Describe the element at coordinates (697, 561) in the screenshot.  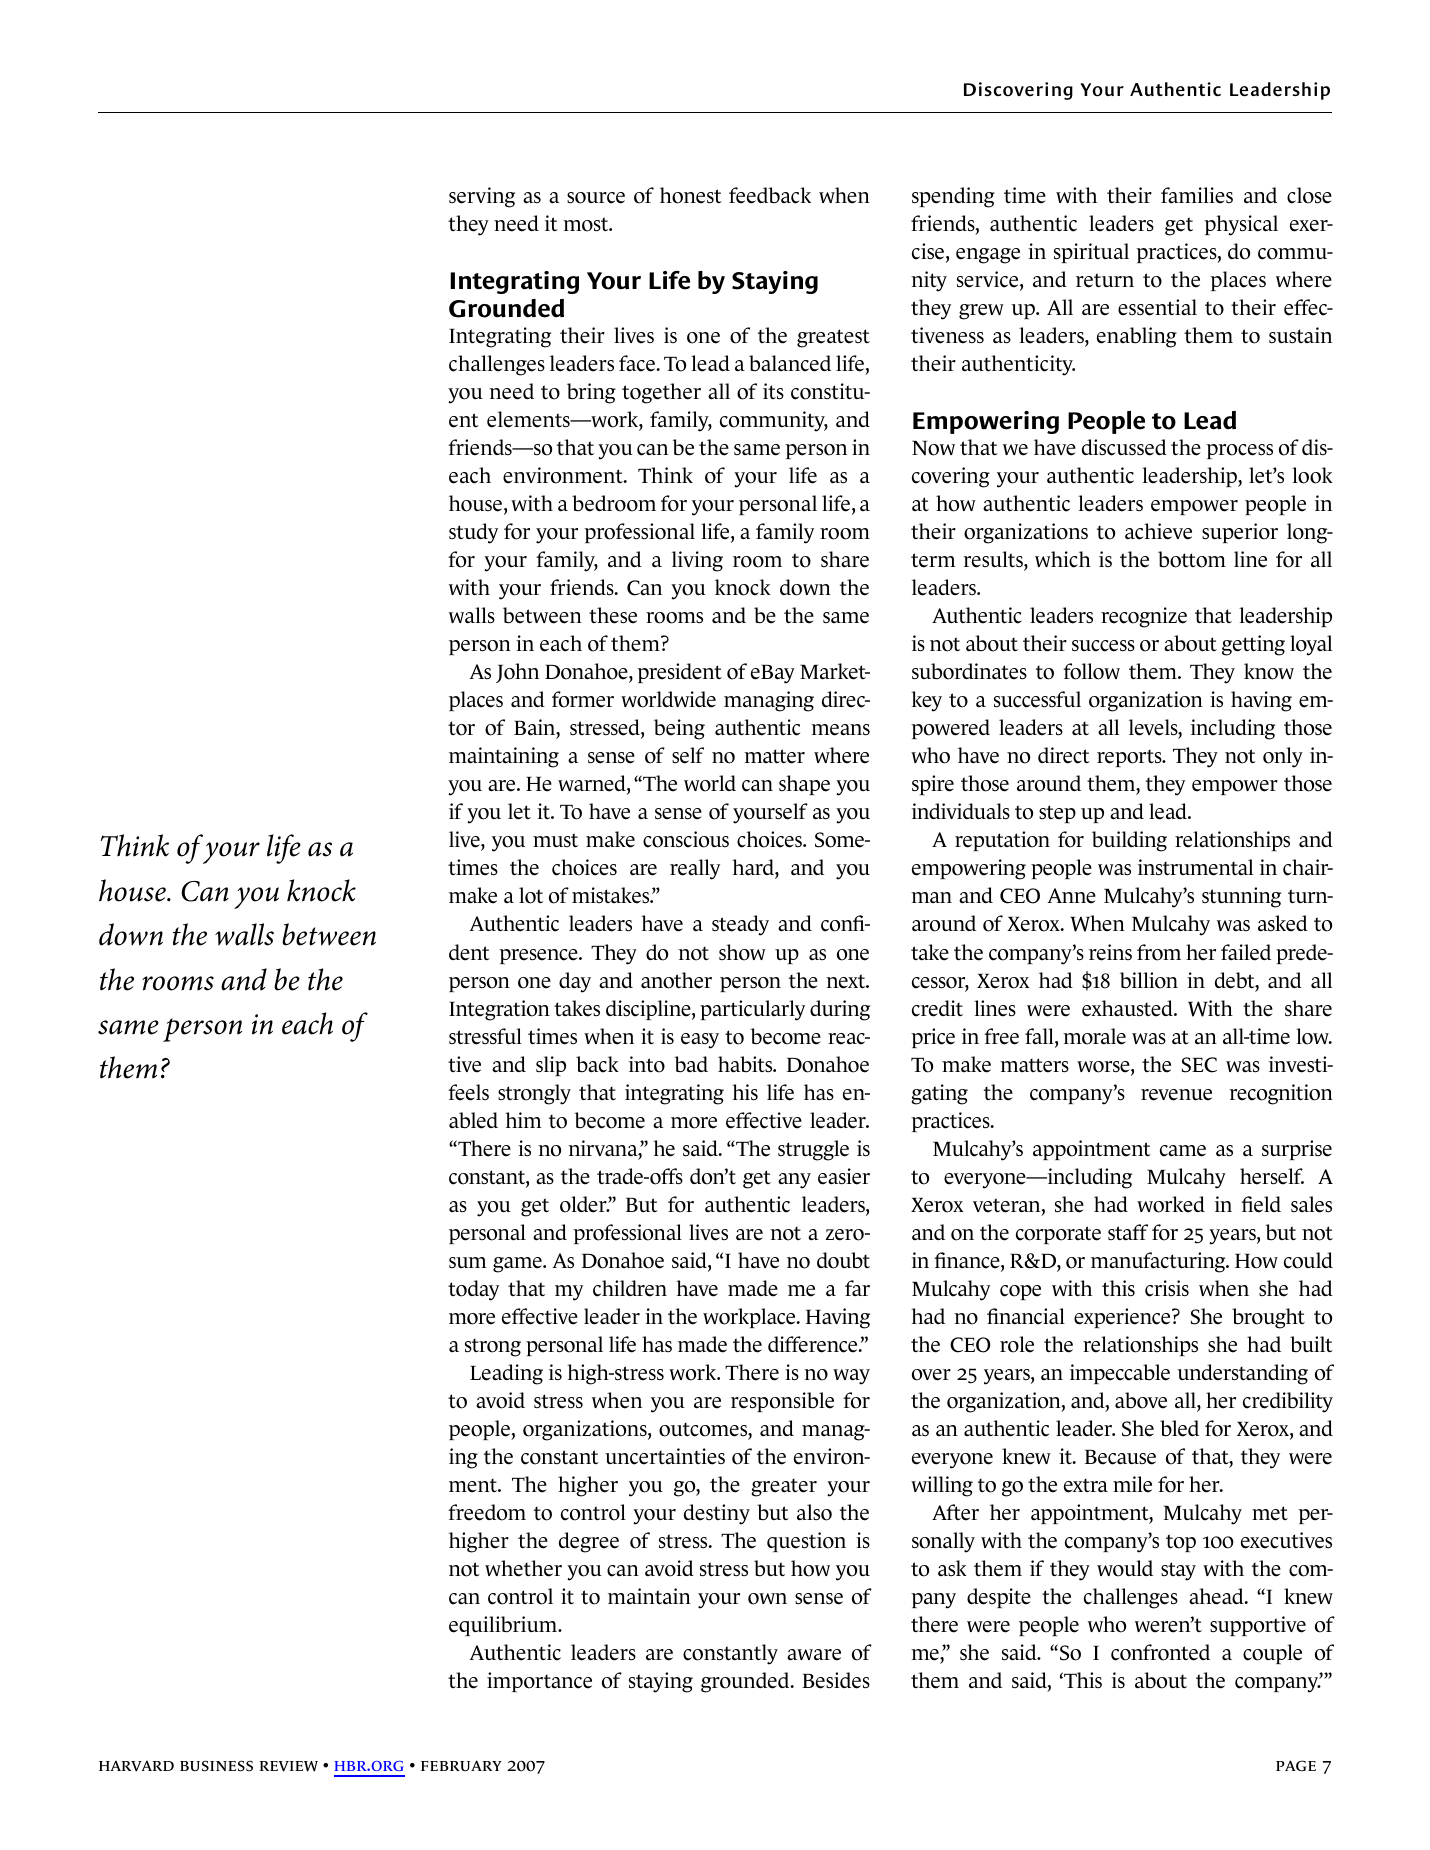
I see `living` at that location.
